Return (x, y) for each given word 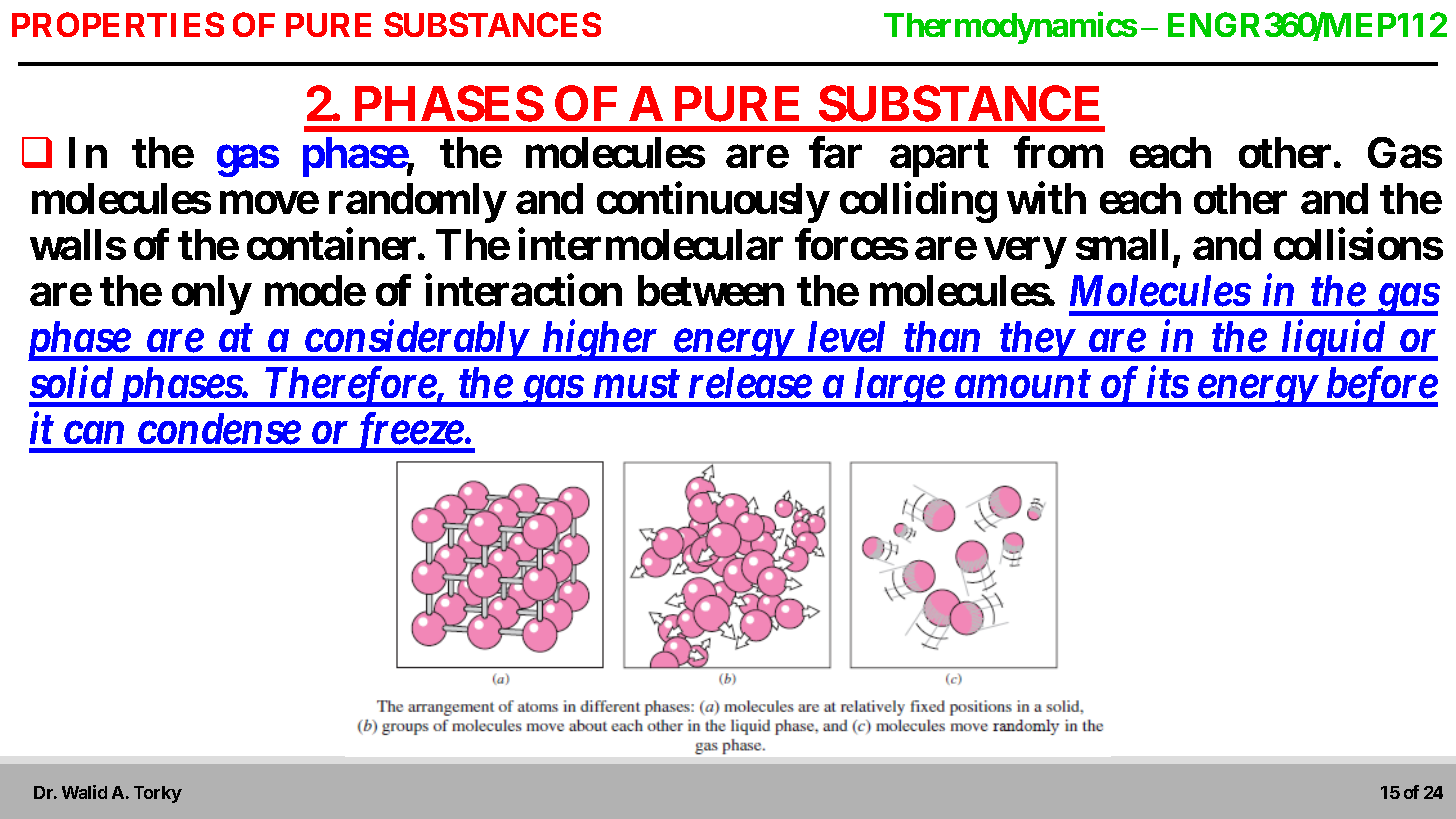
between (711, 290)
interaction (523, 290)
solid (71, 382)
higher (599, 340)
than (942, 336)
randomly (417, 203)
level (846, 337)
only (211, 295)
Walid (84, 792)
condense (219, 429)
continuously (712, 203)
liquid (1333, 340)
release (750, 383)
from (1058, 152)
